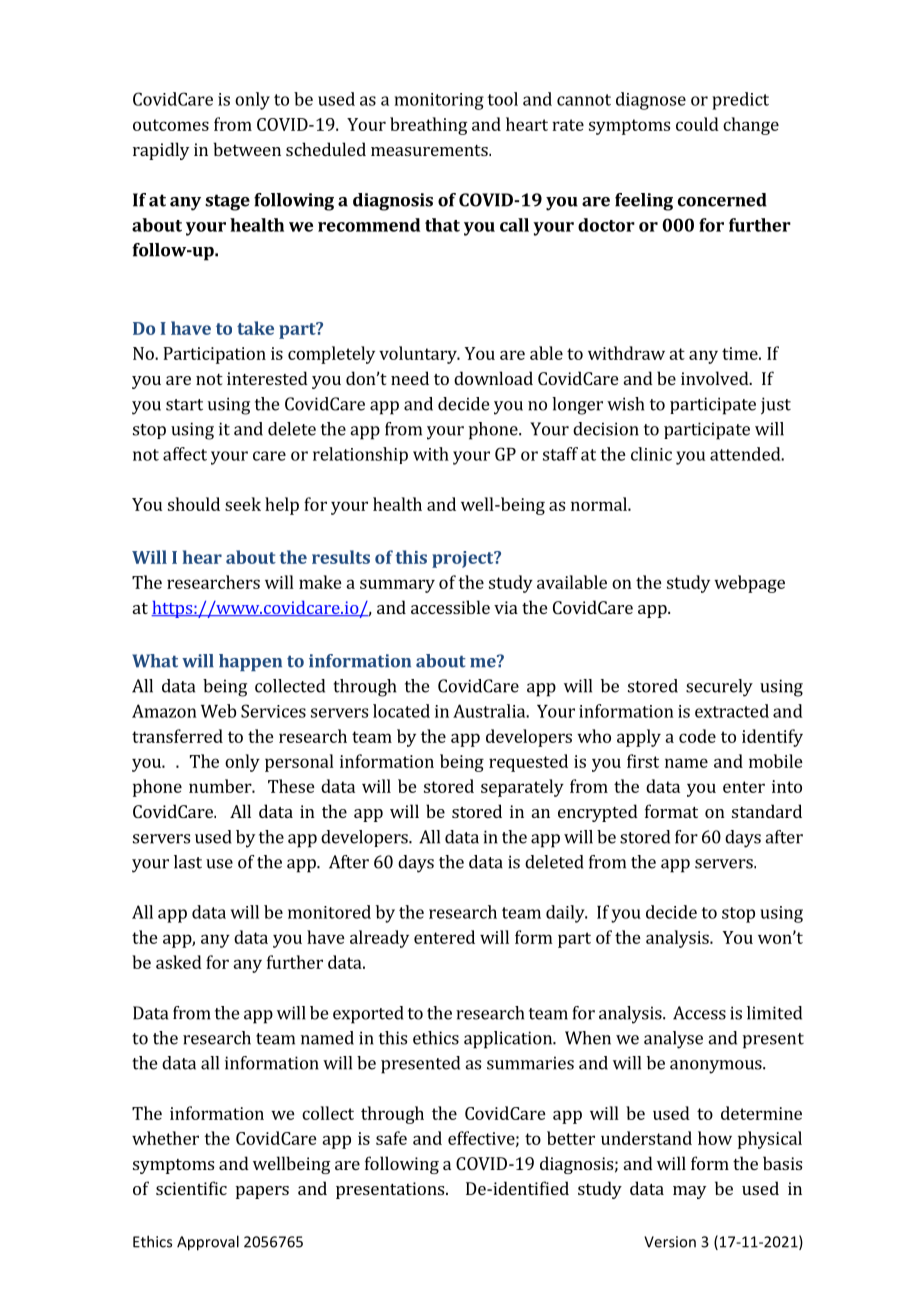 This page has width=924, height=1308. I want to click on involved, so click(716, 378).
